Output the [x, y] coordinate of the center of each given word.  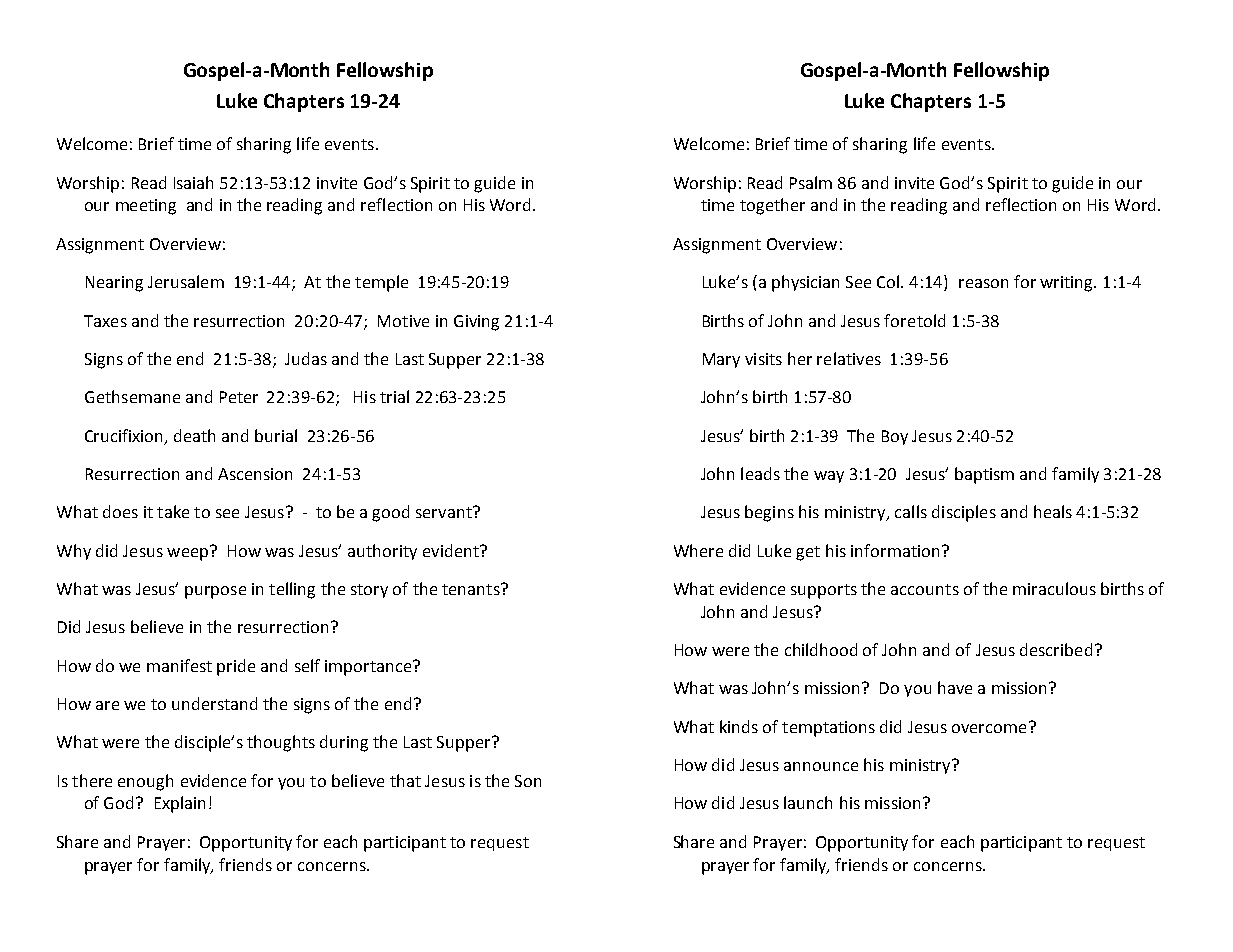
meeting [146, 207]
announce [821, 766]
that [405, 780]
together [772, 206]
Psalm [811, 182]
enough [145, 782]
